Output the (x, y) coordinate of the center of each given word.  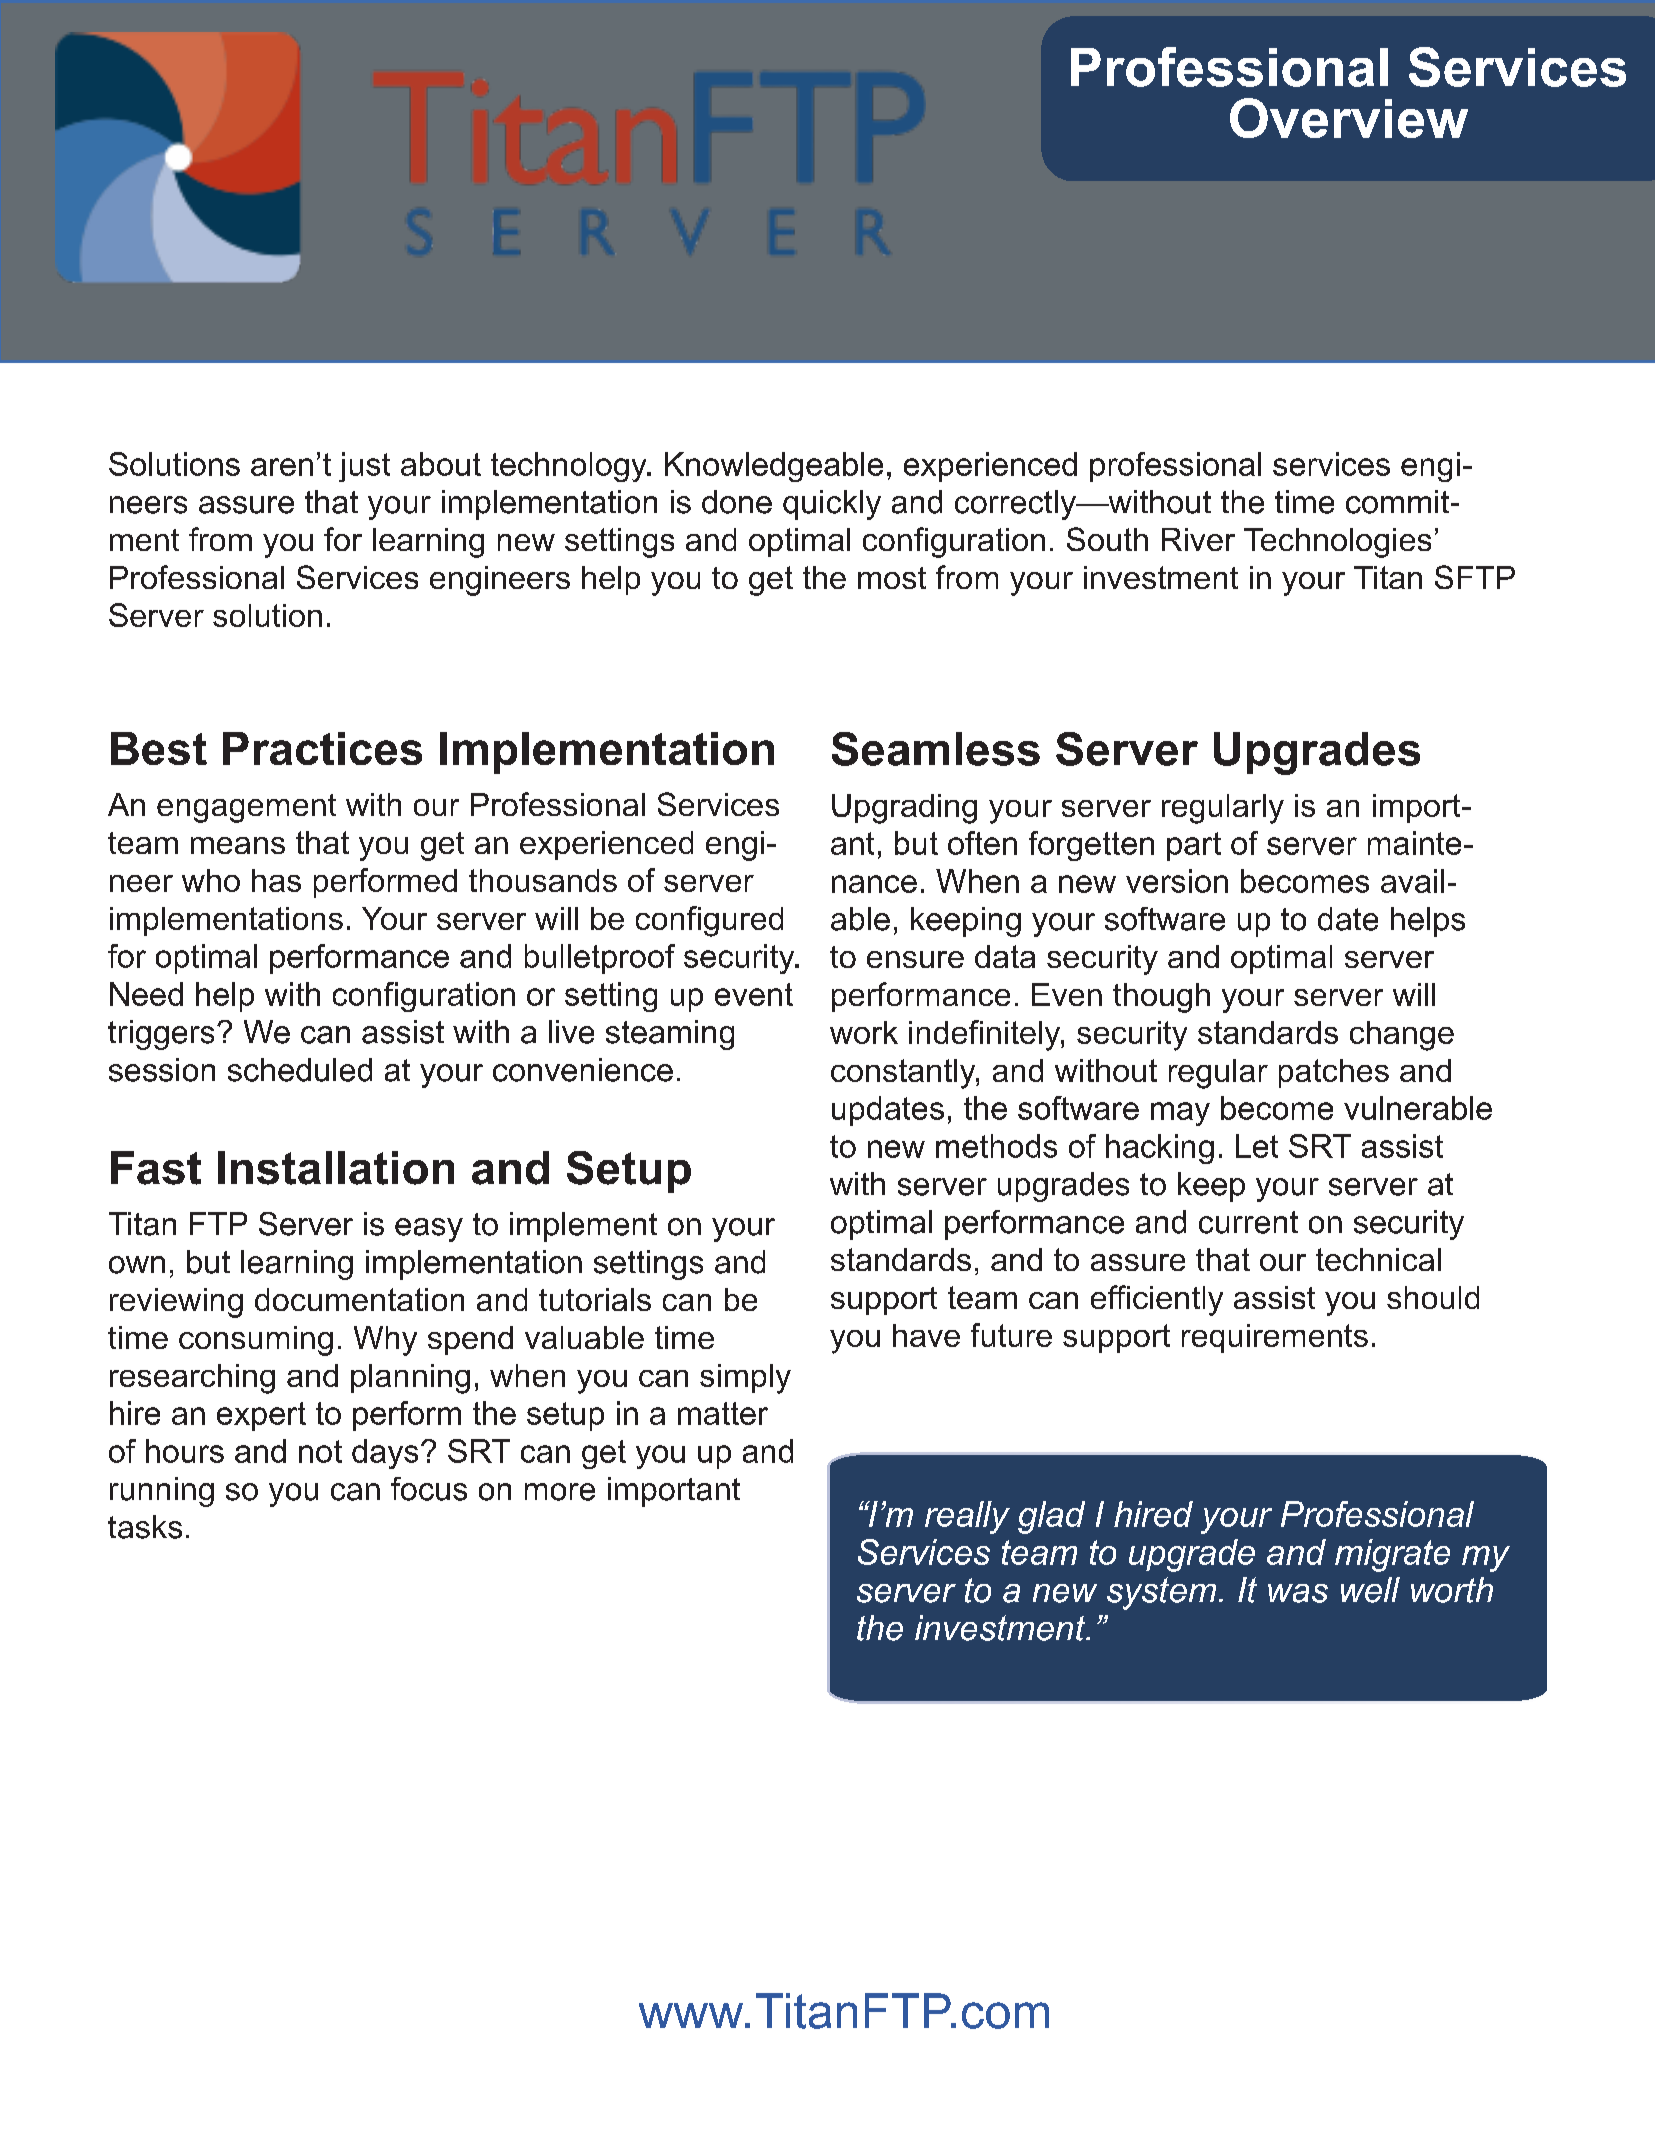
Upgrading (904, 809)
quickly (832, 505)
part (1194, 846)
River (1198, 539)
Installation (336, 1168)
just (364, 467)
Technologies (1337, 543)
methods (996, 1146)
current (1248, 1222)
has (276, 880)
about (441, 464)
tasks (145, 1527)
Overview (1349, 118)
